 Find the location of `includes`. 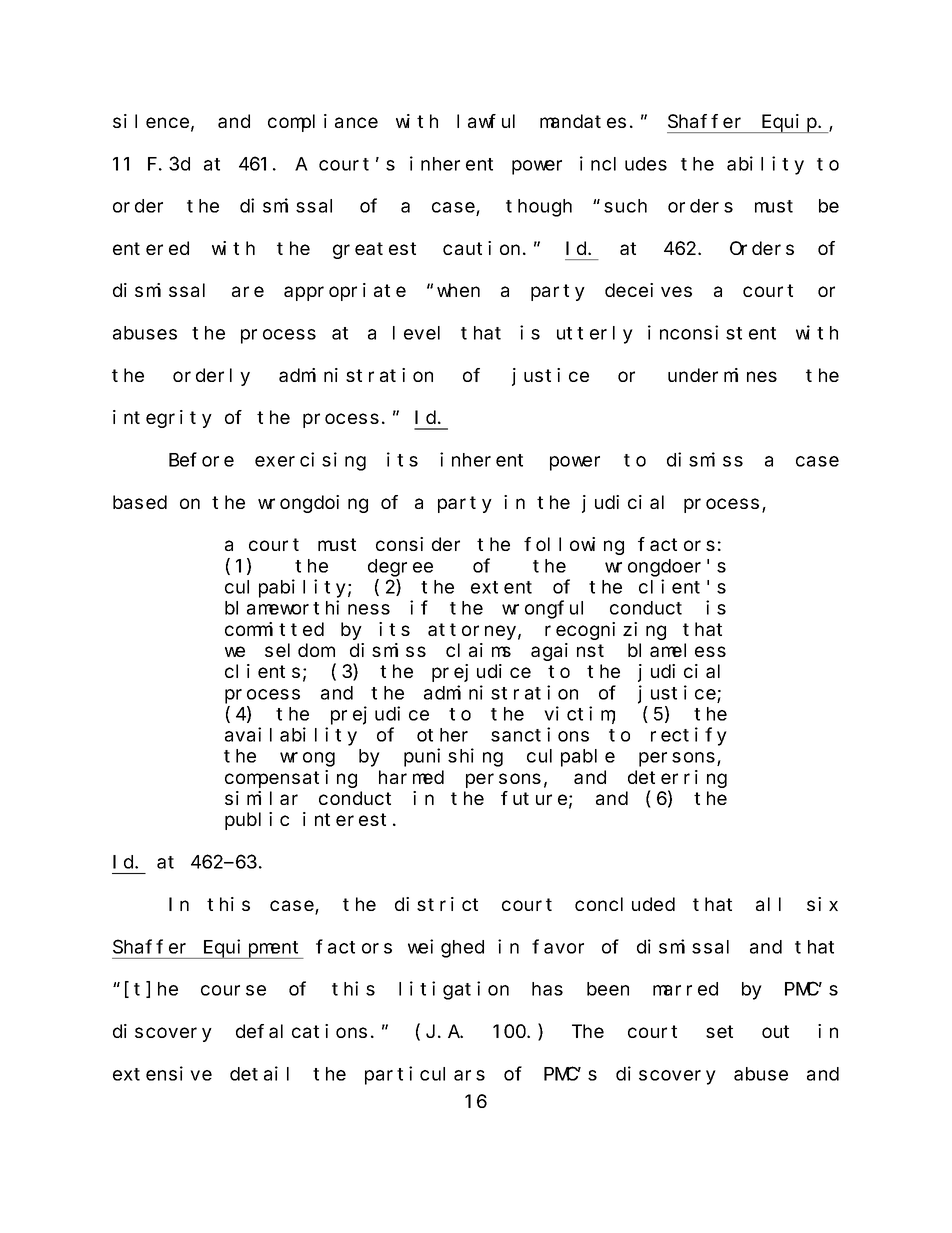

includes is located at coordinates (623, 163).
